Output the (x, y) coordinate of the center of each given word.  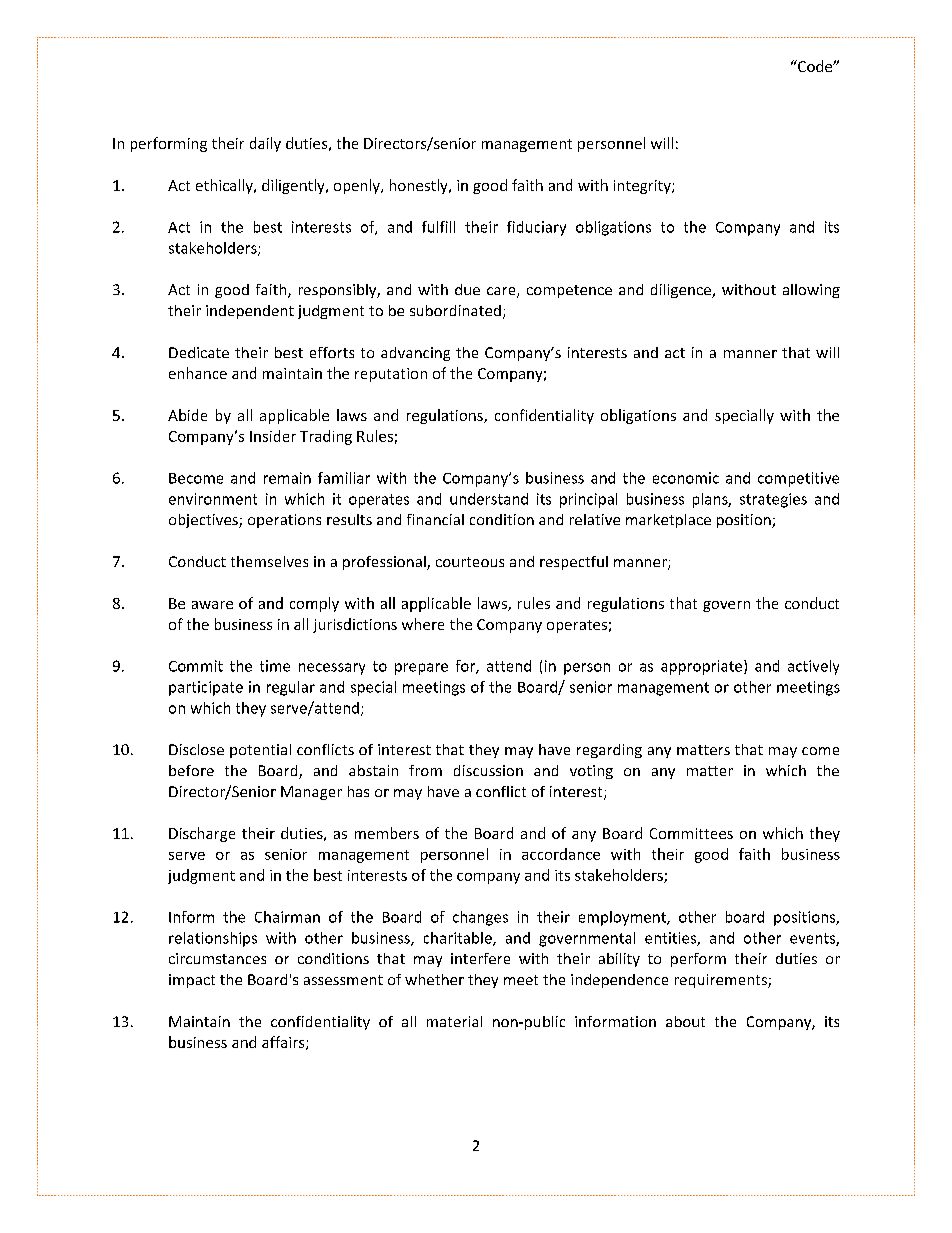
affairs (284, 1043)
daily (265, 144)
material (454, 1021)
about (685, 1021)
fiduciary (536, 228)
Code (815, 66)
